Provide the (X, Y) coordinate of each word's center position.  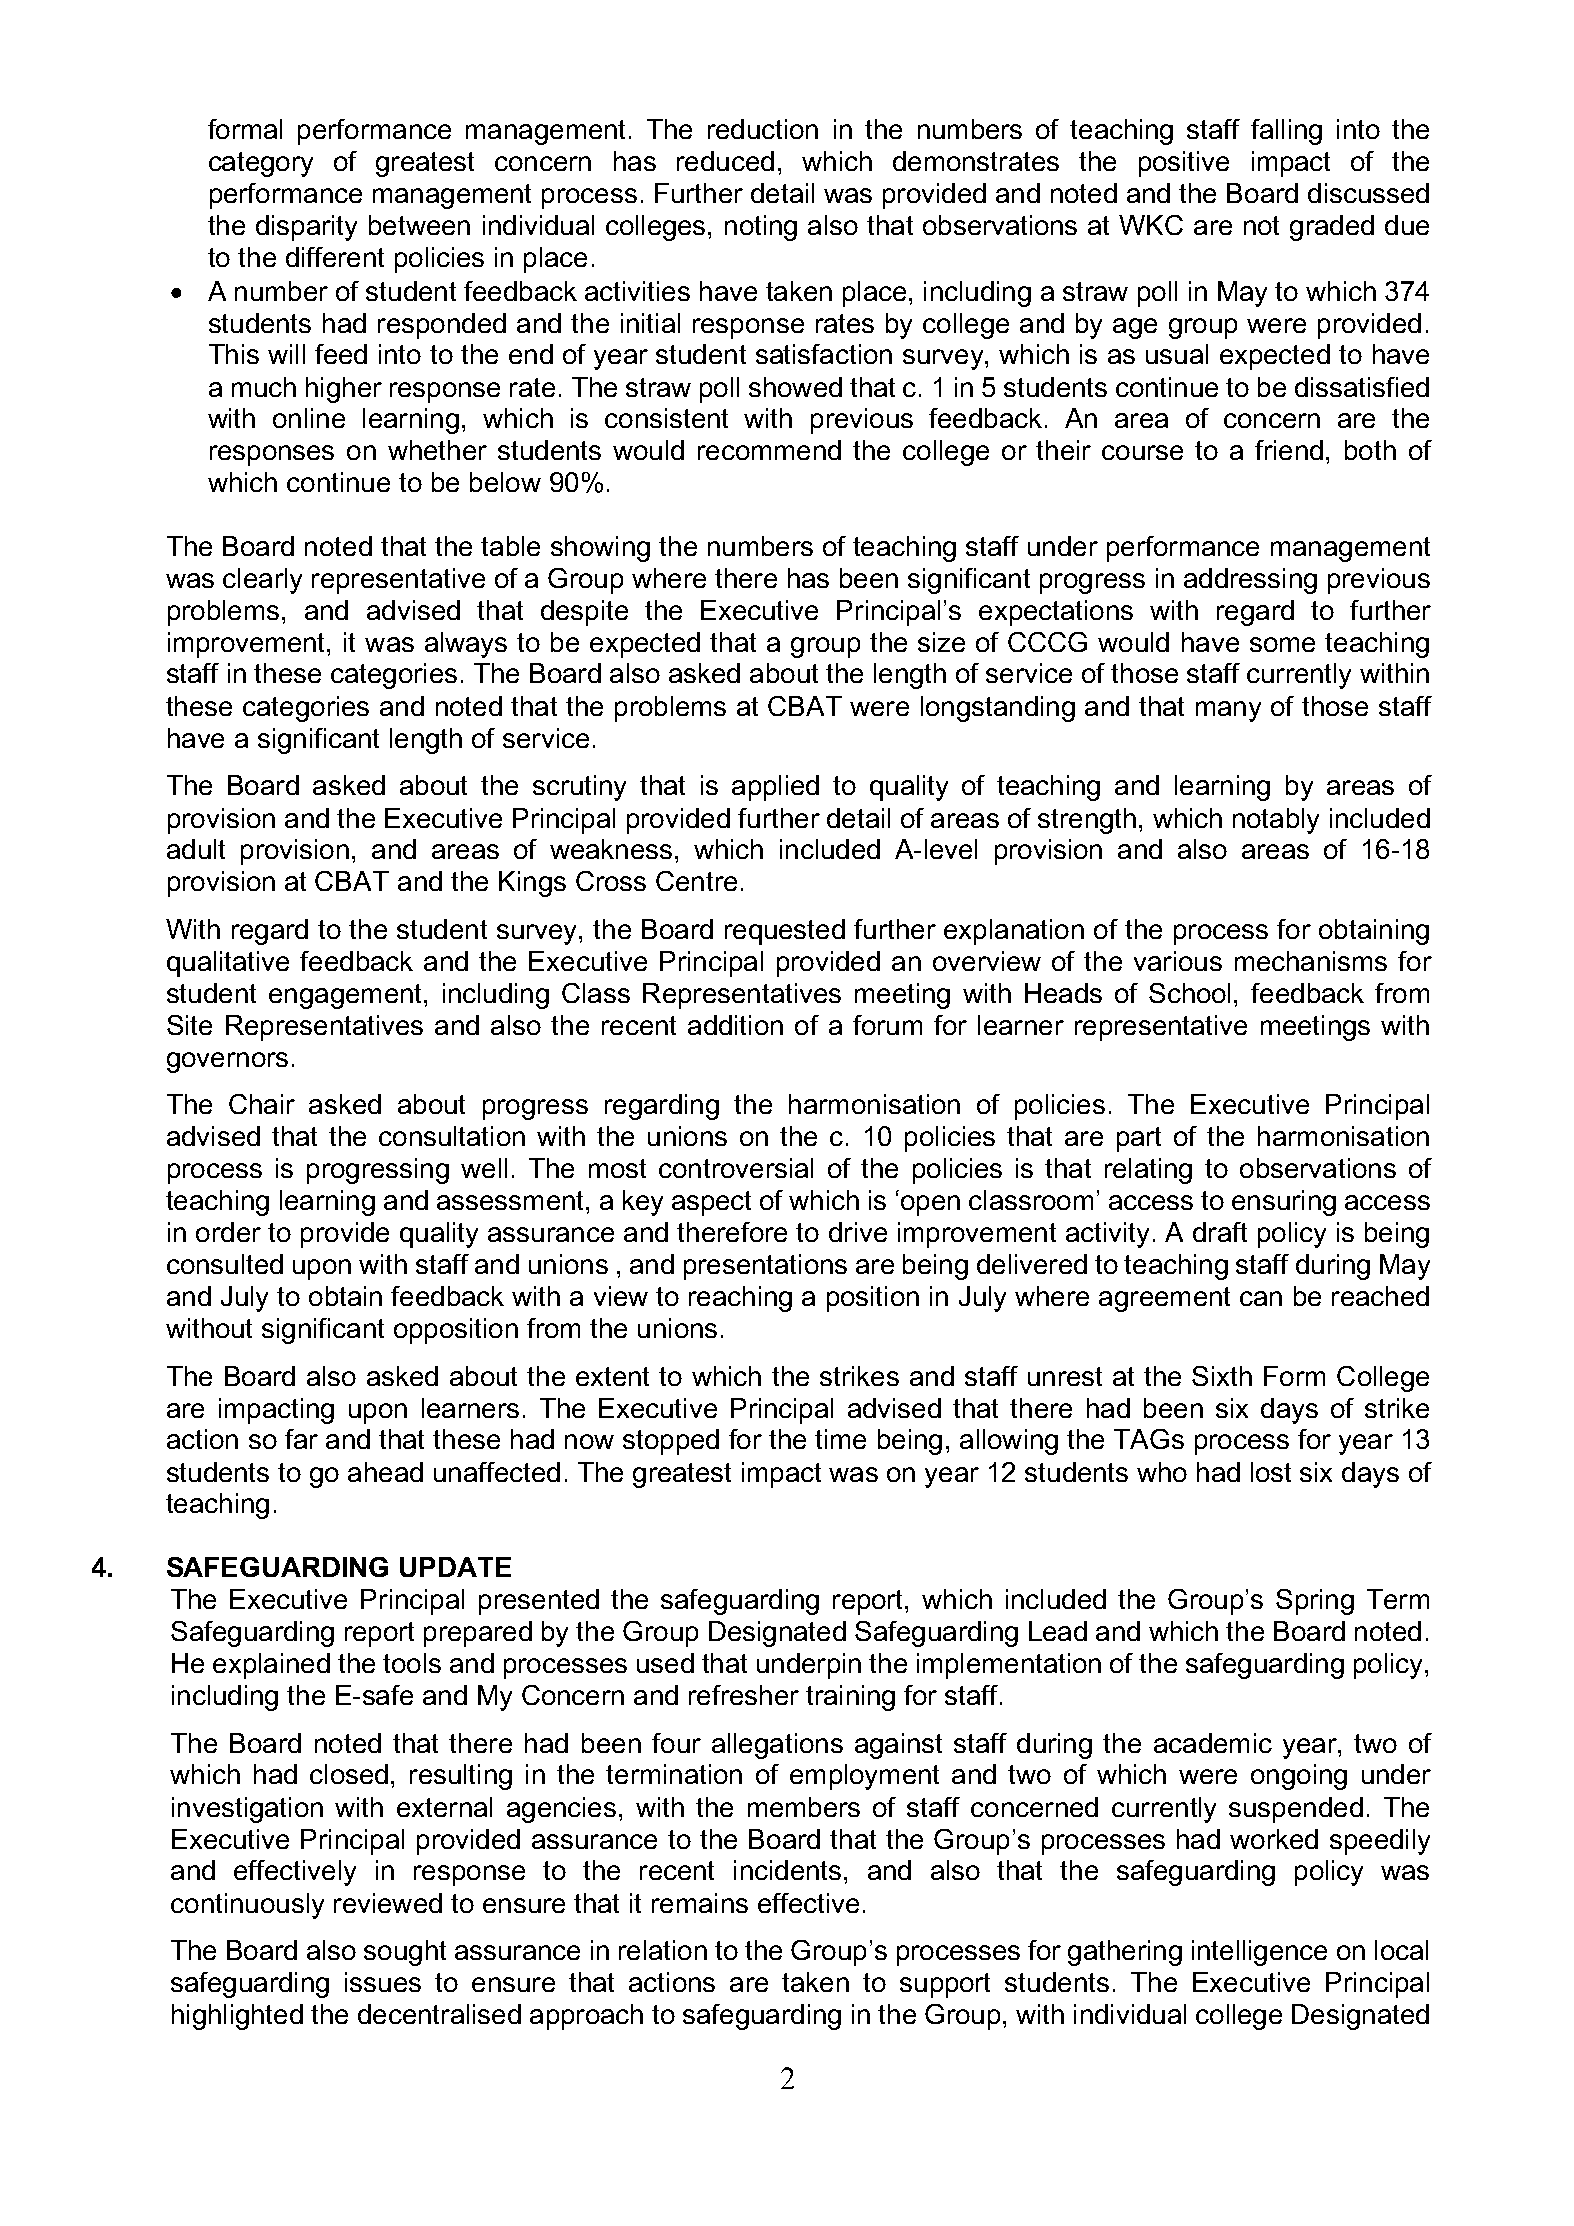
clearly (262, 581)
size (941, 642)
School (1189, 993)
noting (761, 228)
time (840, 1439)
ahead (385, 1472)
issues (383, 1982)
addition (735, 1025)
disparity (306, 228)
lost (1271, 1472)
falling (1286, 132)
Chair (262, 1104)
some (1282, 644)
